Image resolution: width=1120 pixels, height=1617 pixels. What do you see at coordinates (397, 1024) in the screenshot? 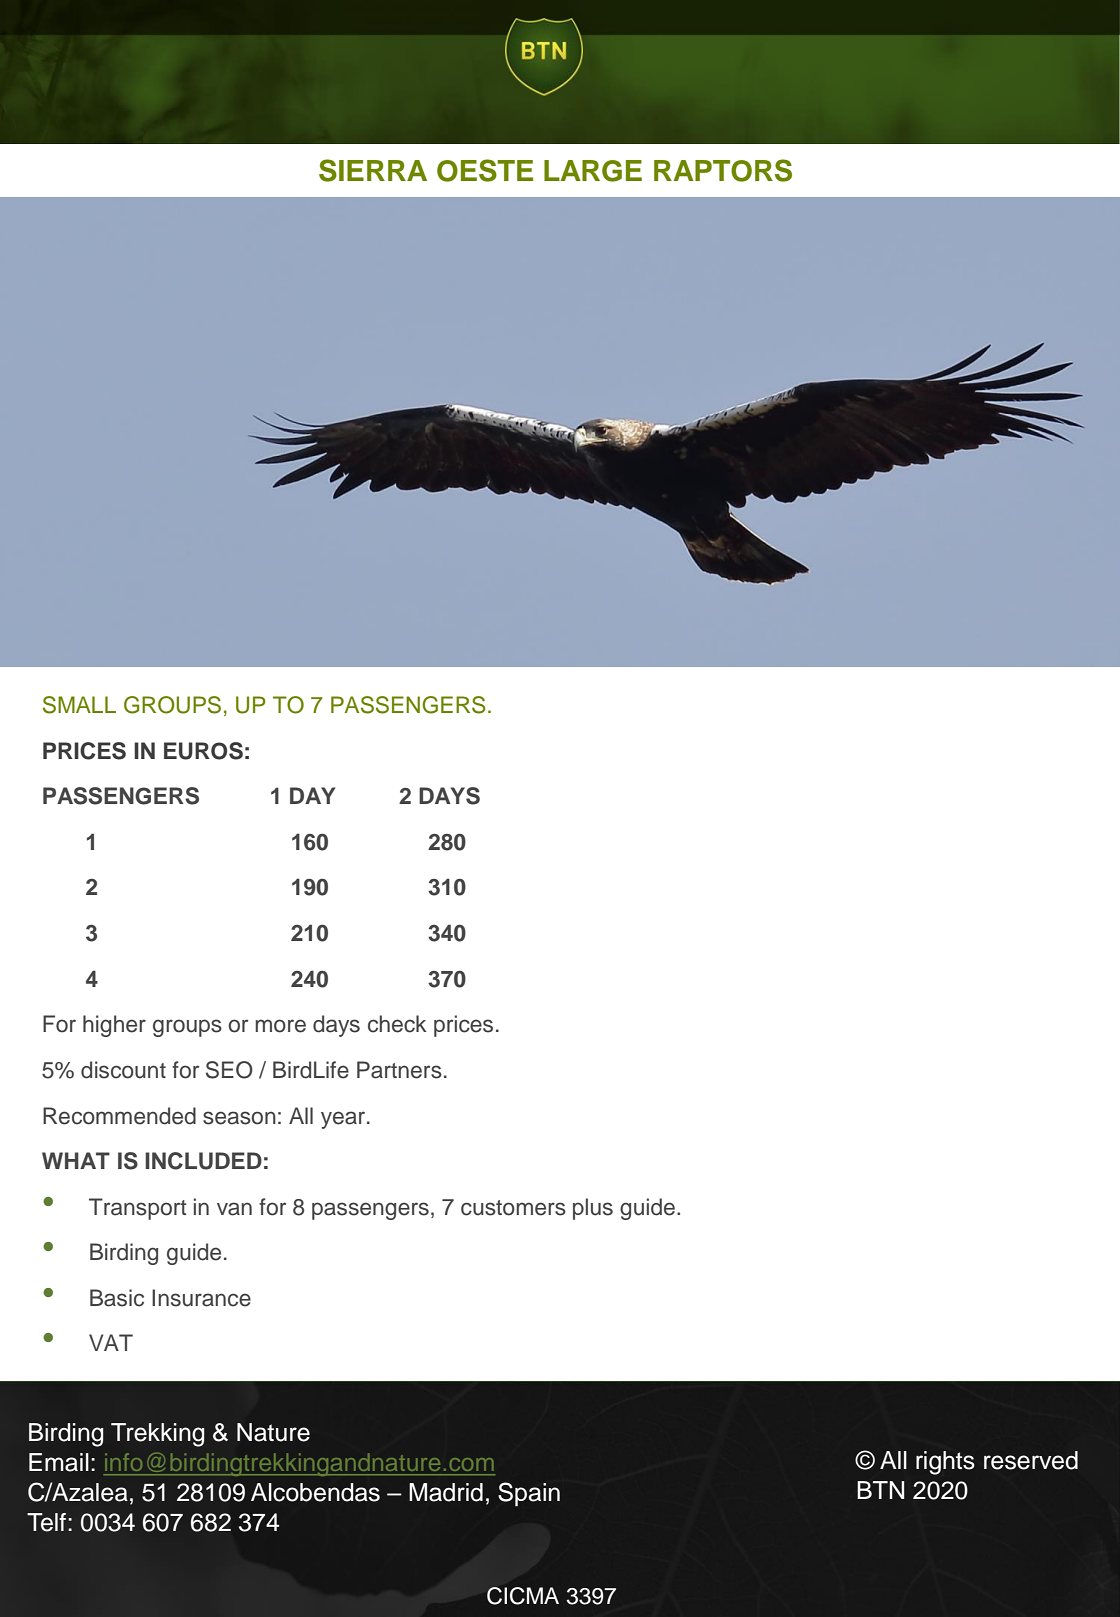
I see `check` at bounding box center [397, 1024].
